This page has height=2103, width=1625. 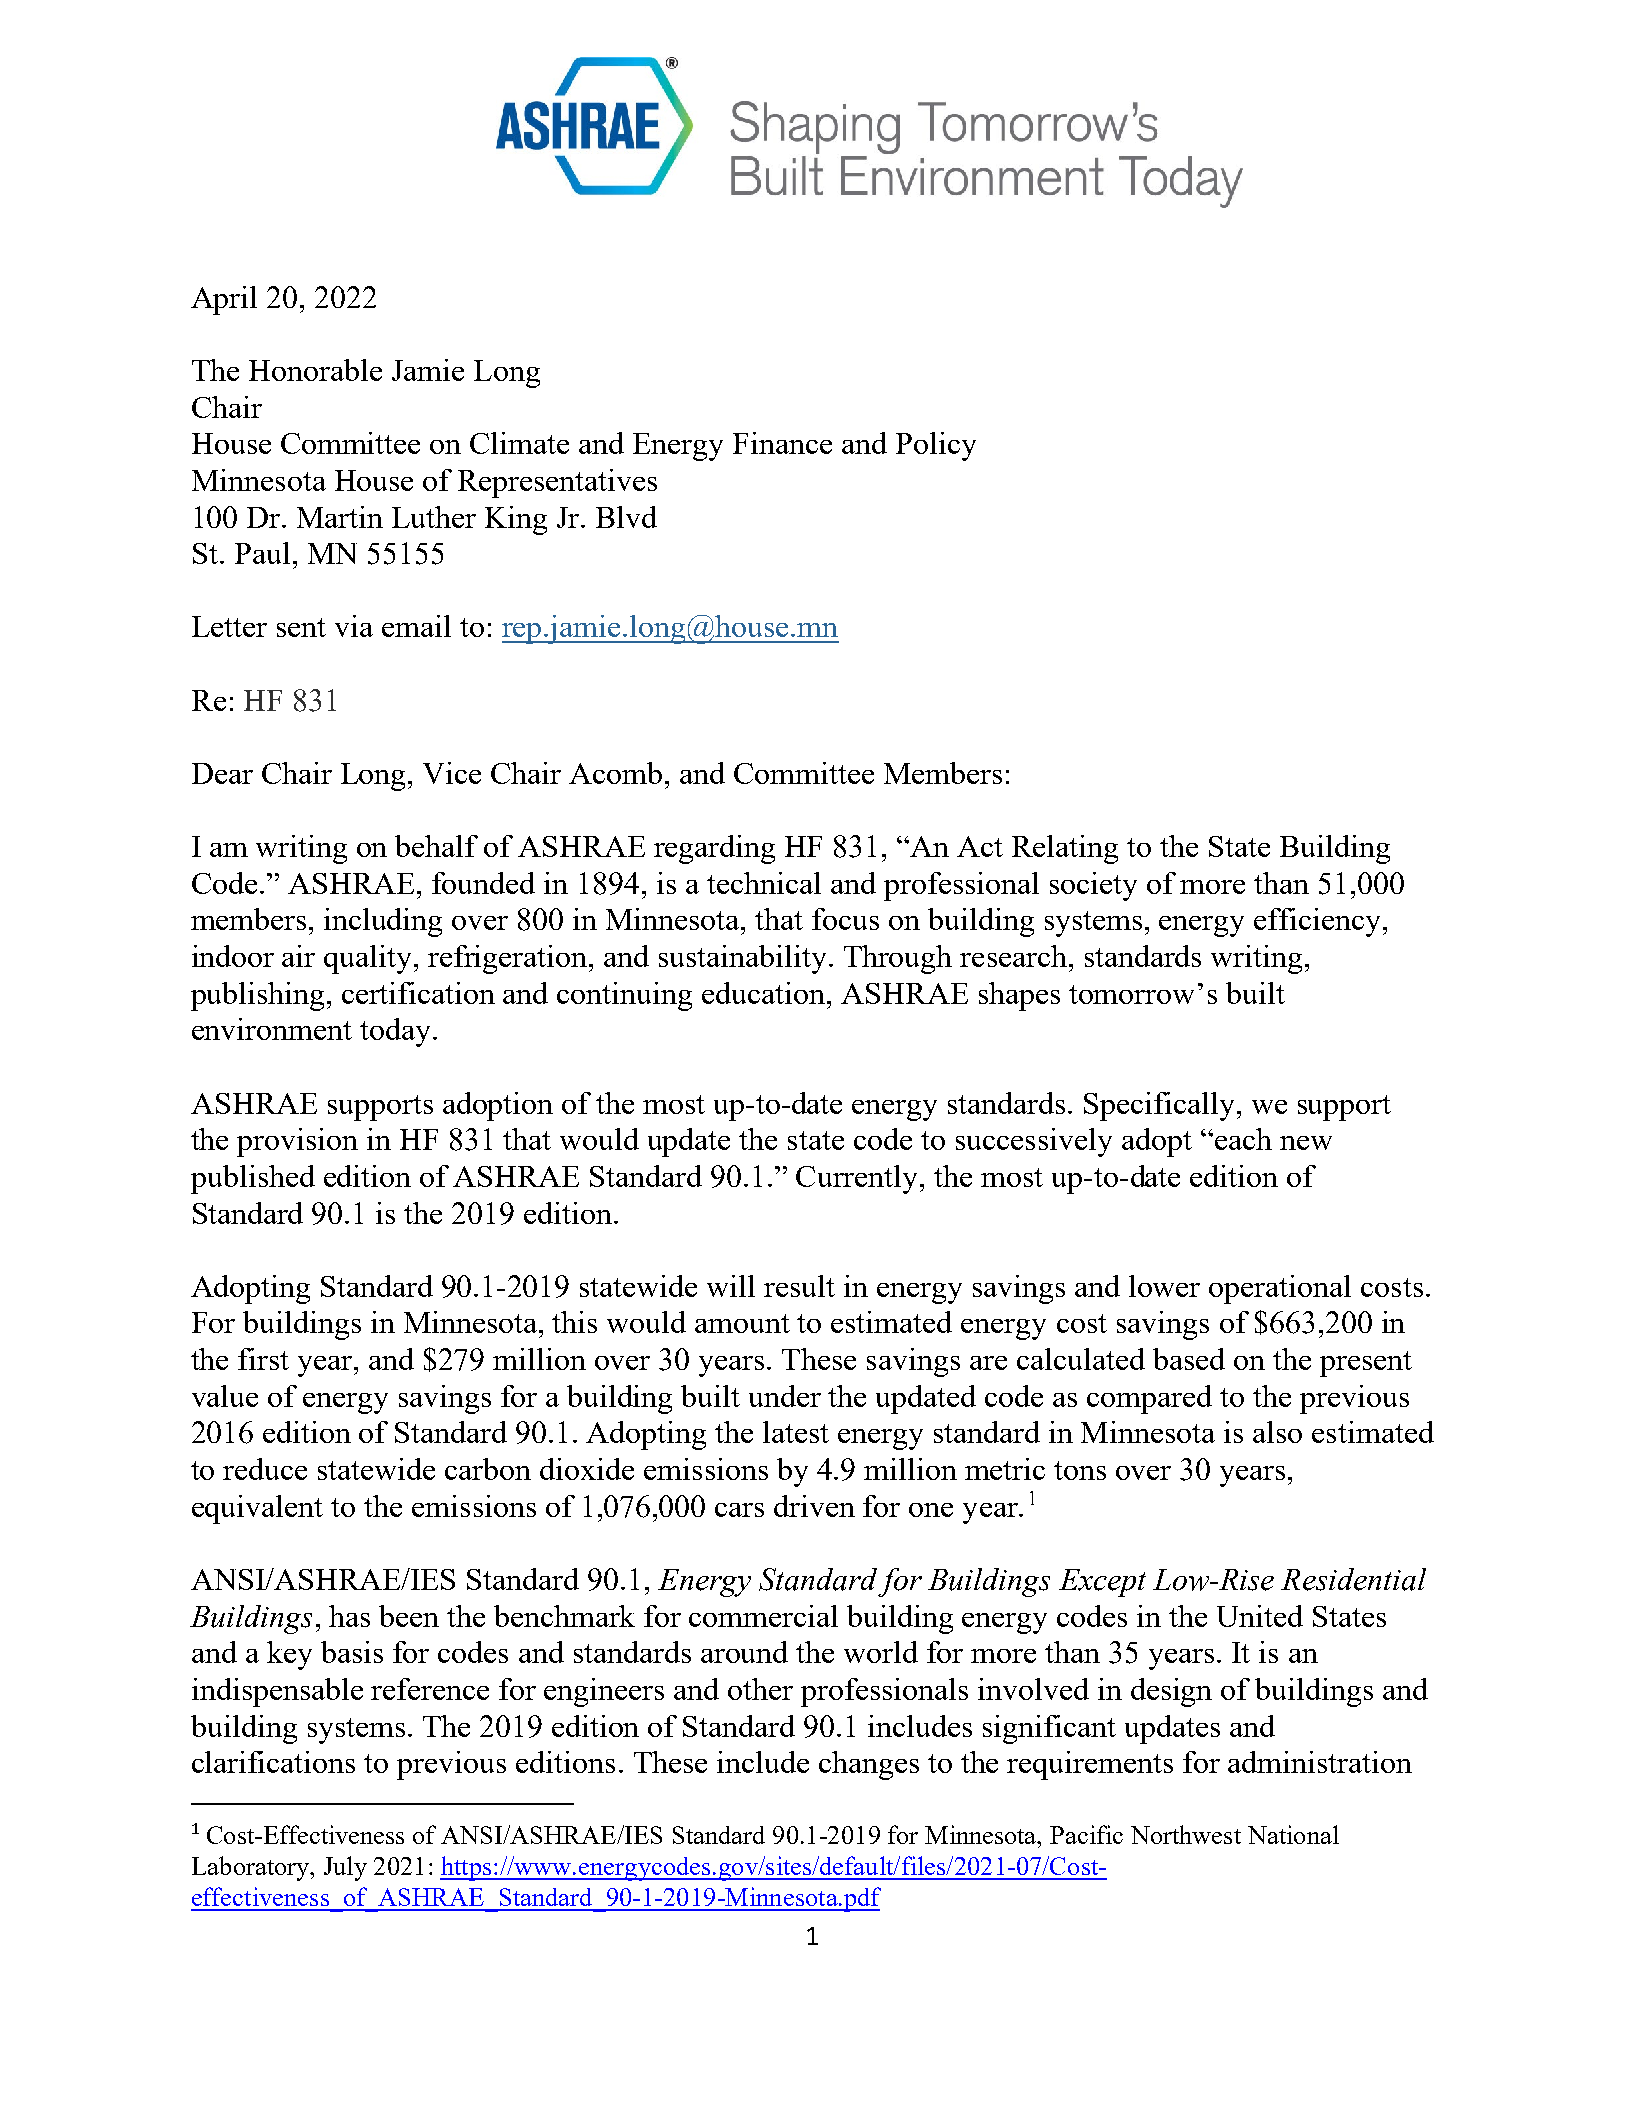 What do you see at coordinates (782, 443) in the page?
I see `Finance` at bounding box center [782, 443].
